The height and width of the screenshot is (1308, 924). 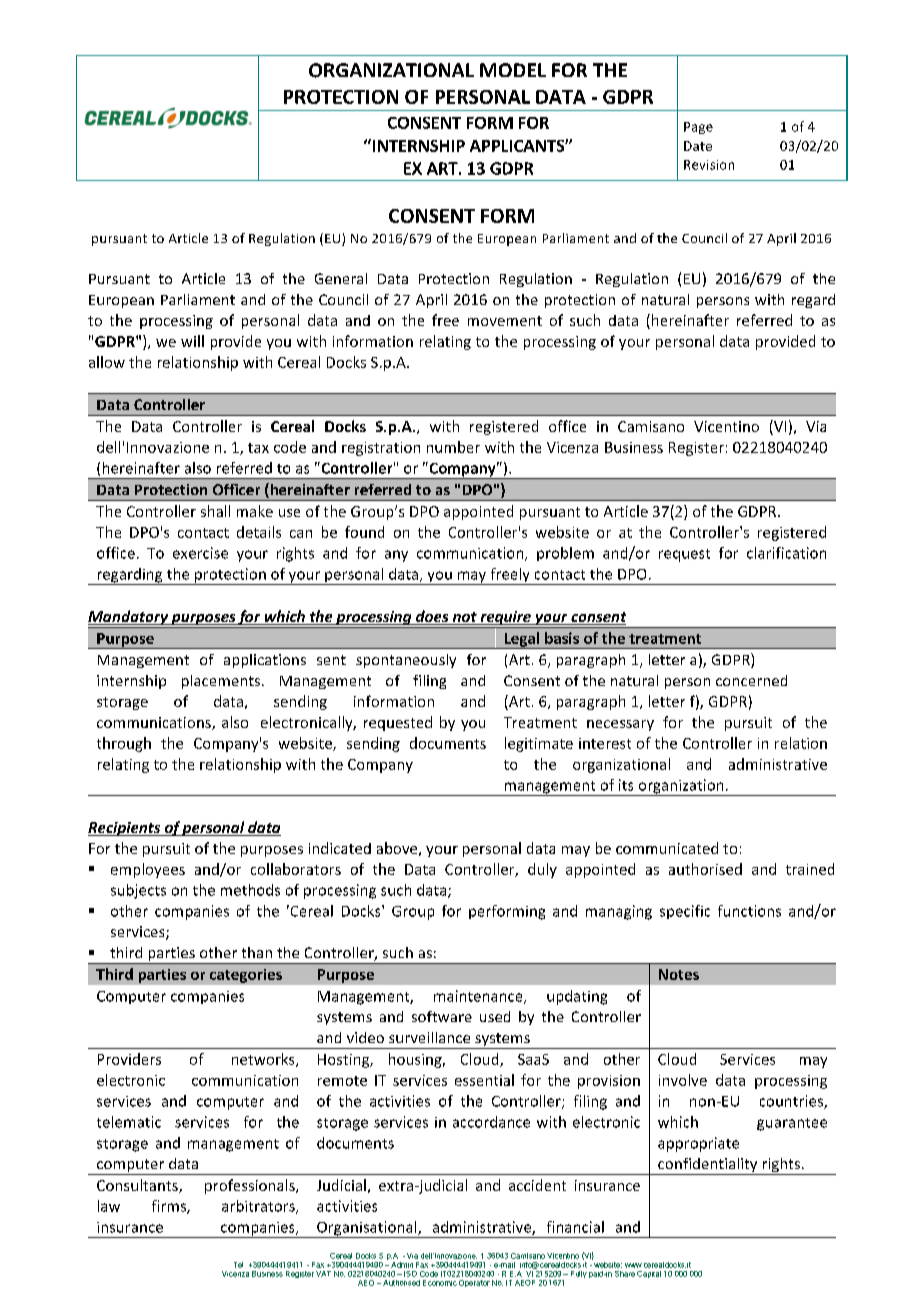 I want to click on Page, so click(x=698, y=128).
